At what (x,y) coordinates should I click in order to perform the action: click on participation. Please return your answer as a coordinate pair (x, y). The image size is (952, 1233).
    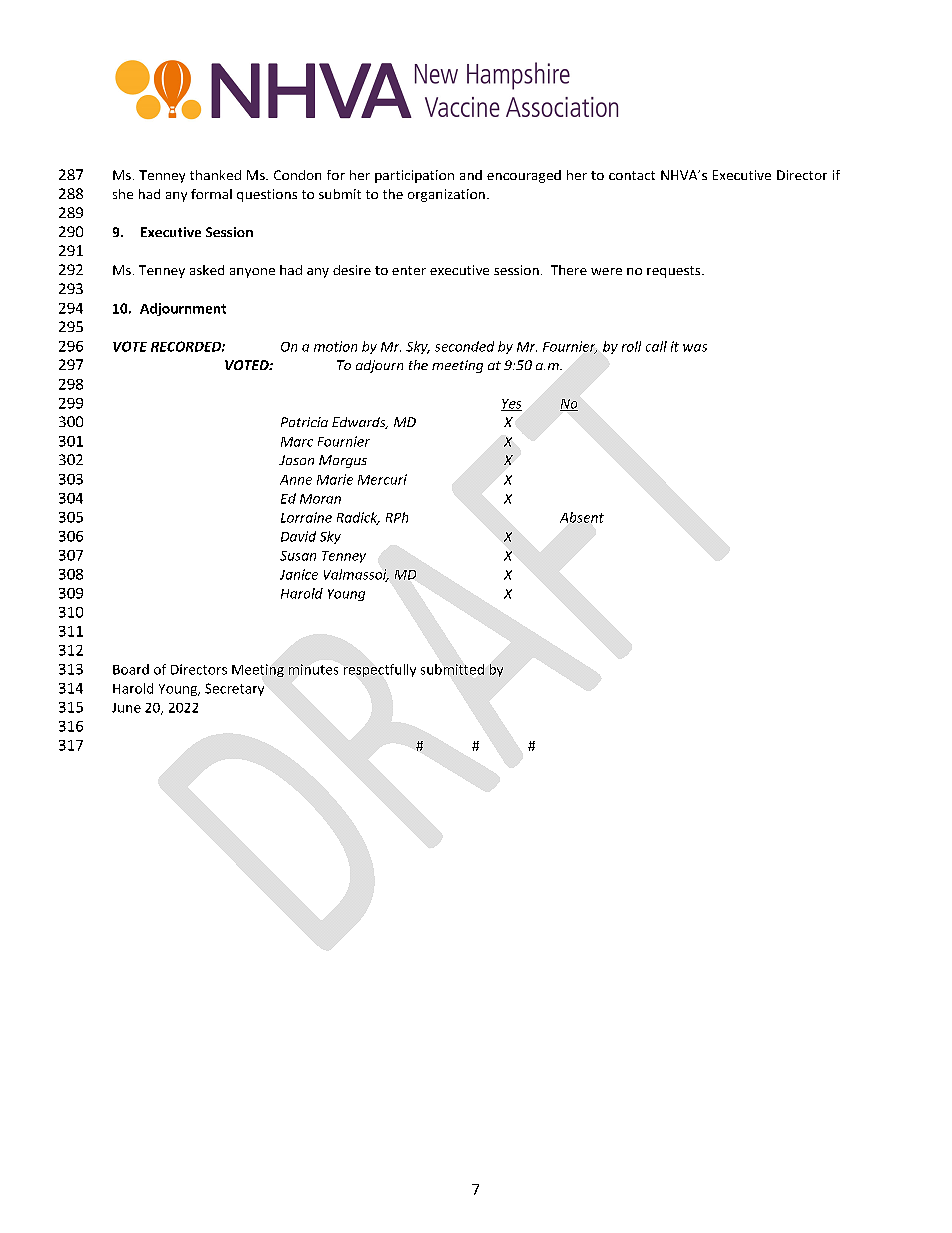
    Looking at the image, I should click on (414, 176).
